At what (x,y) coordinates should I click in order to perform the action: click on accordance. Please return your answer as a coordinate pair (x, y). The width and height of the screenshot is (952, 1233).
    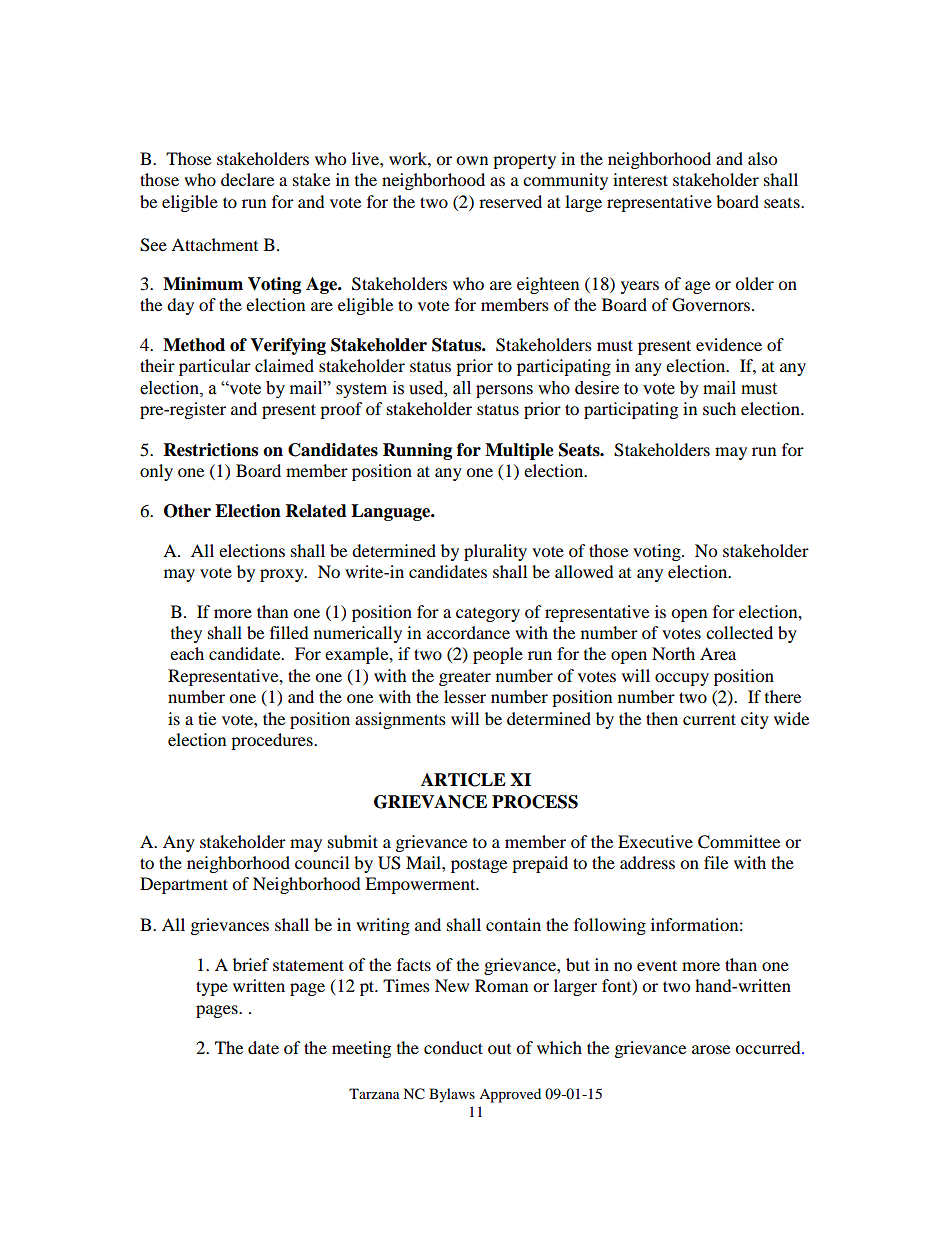
    Looking at the image, I should click on (468, 632).
